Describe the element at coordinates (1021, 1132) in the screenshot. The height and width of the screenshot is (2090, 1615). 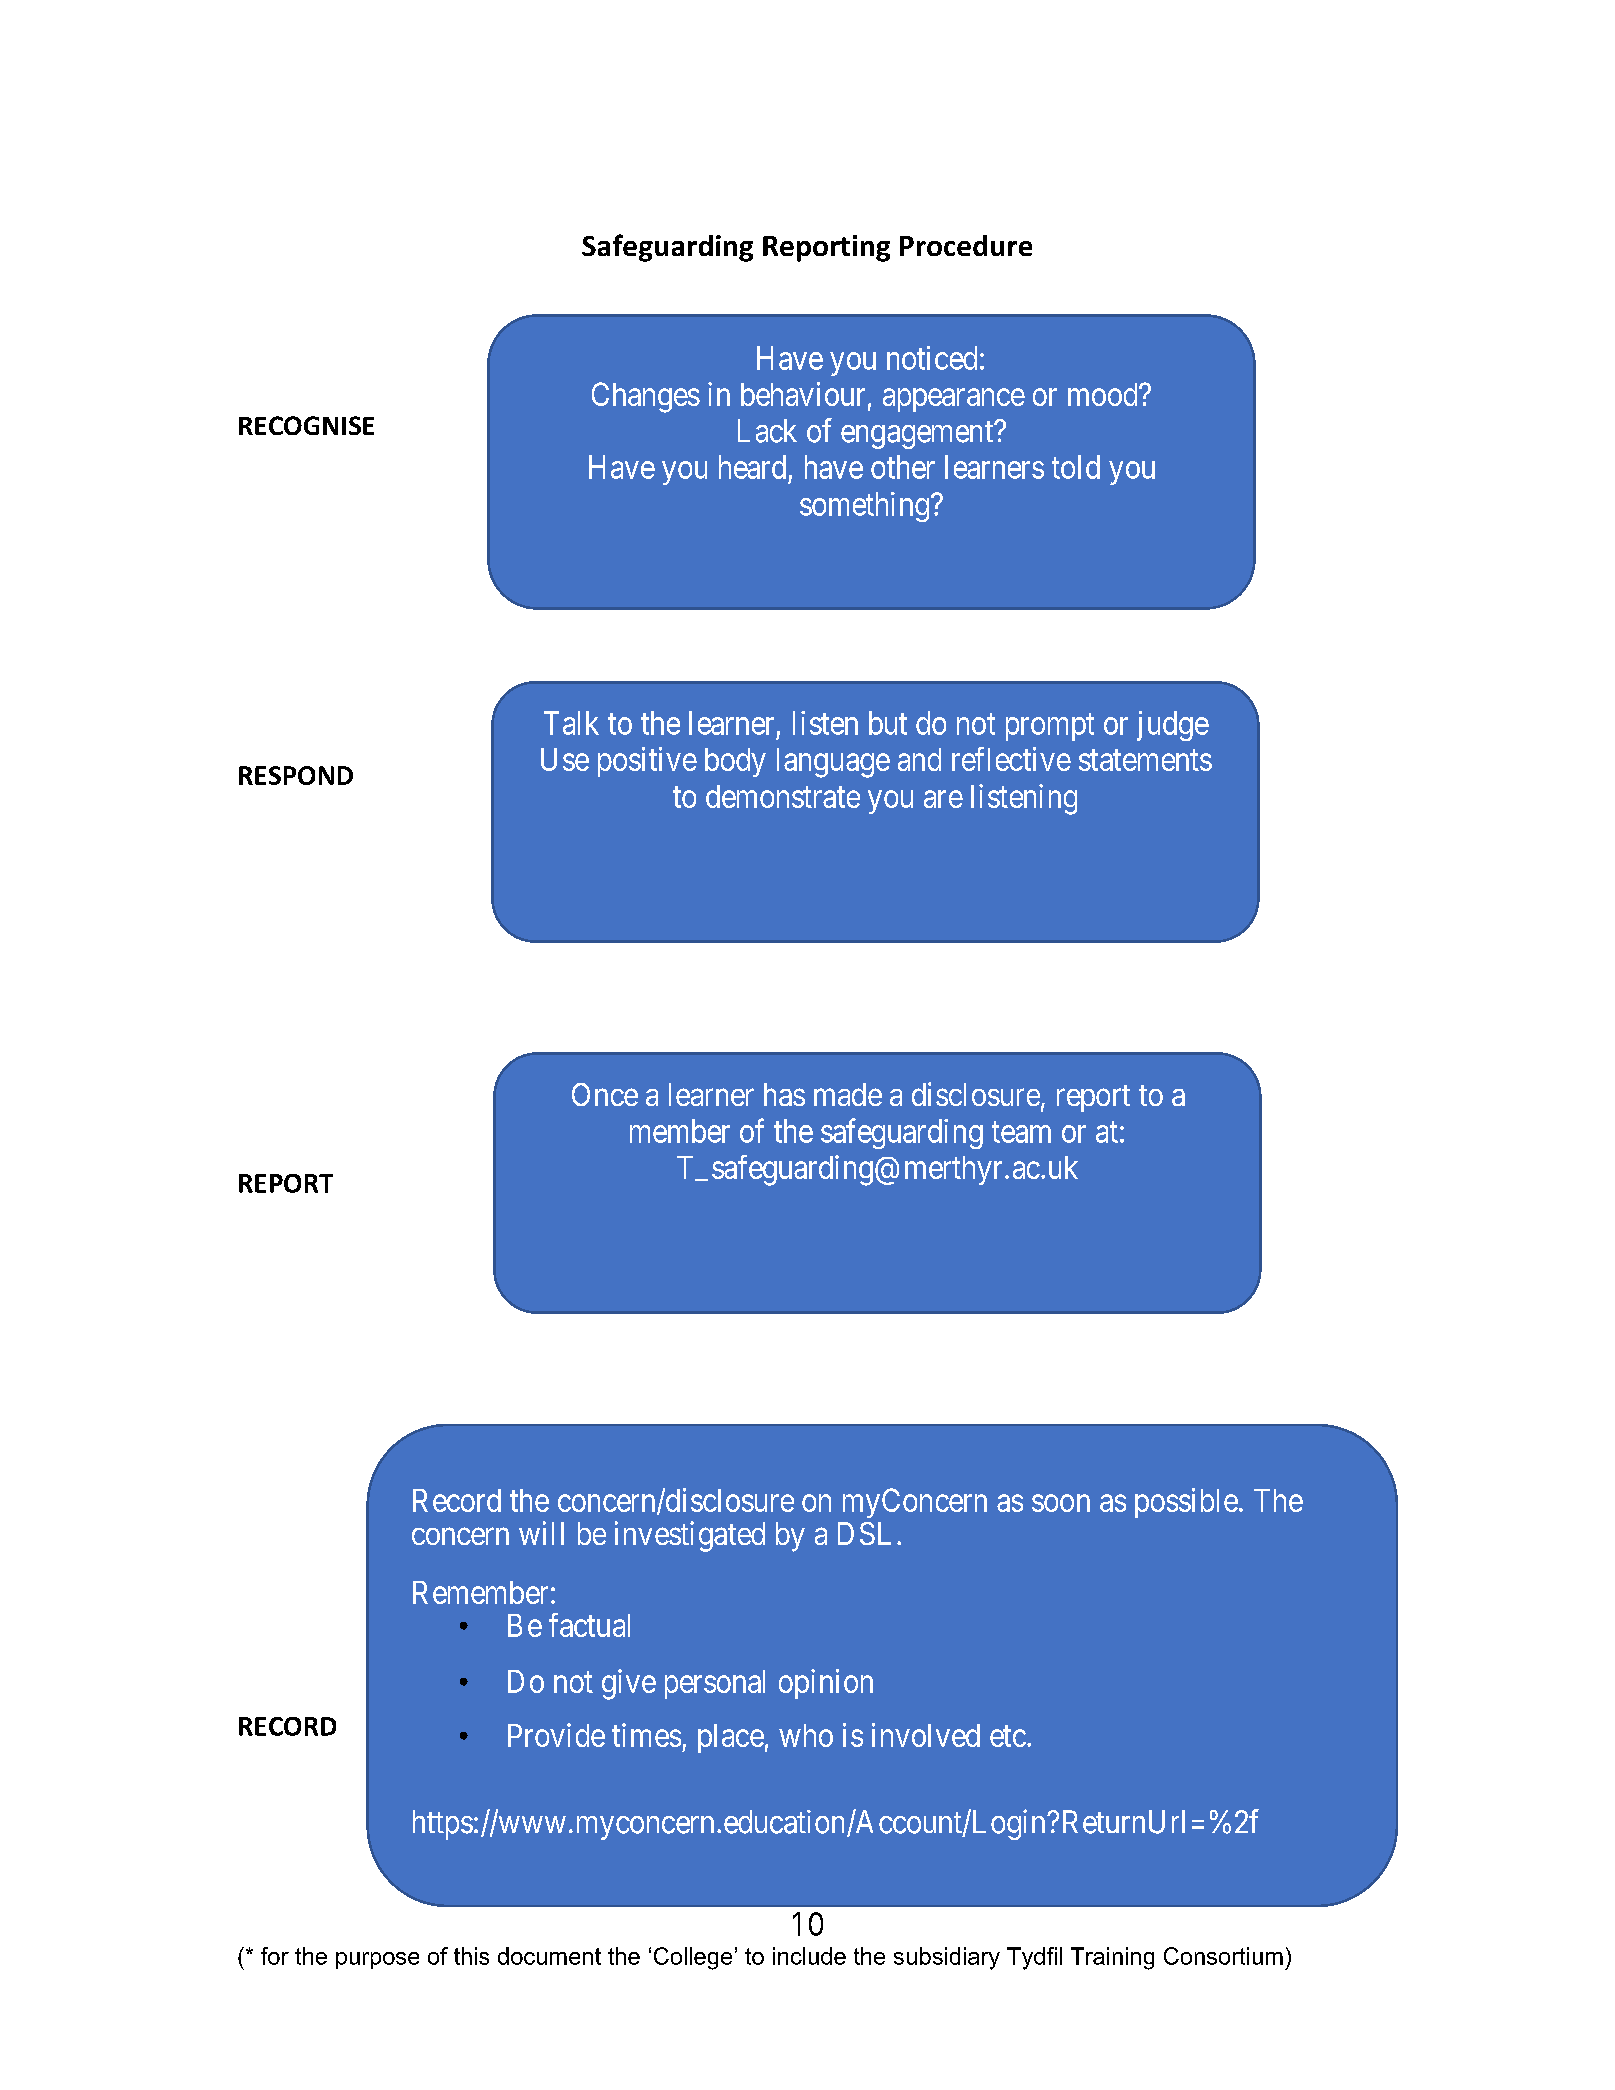
I see `team` at that location.
